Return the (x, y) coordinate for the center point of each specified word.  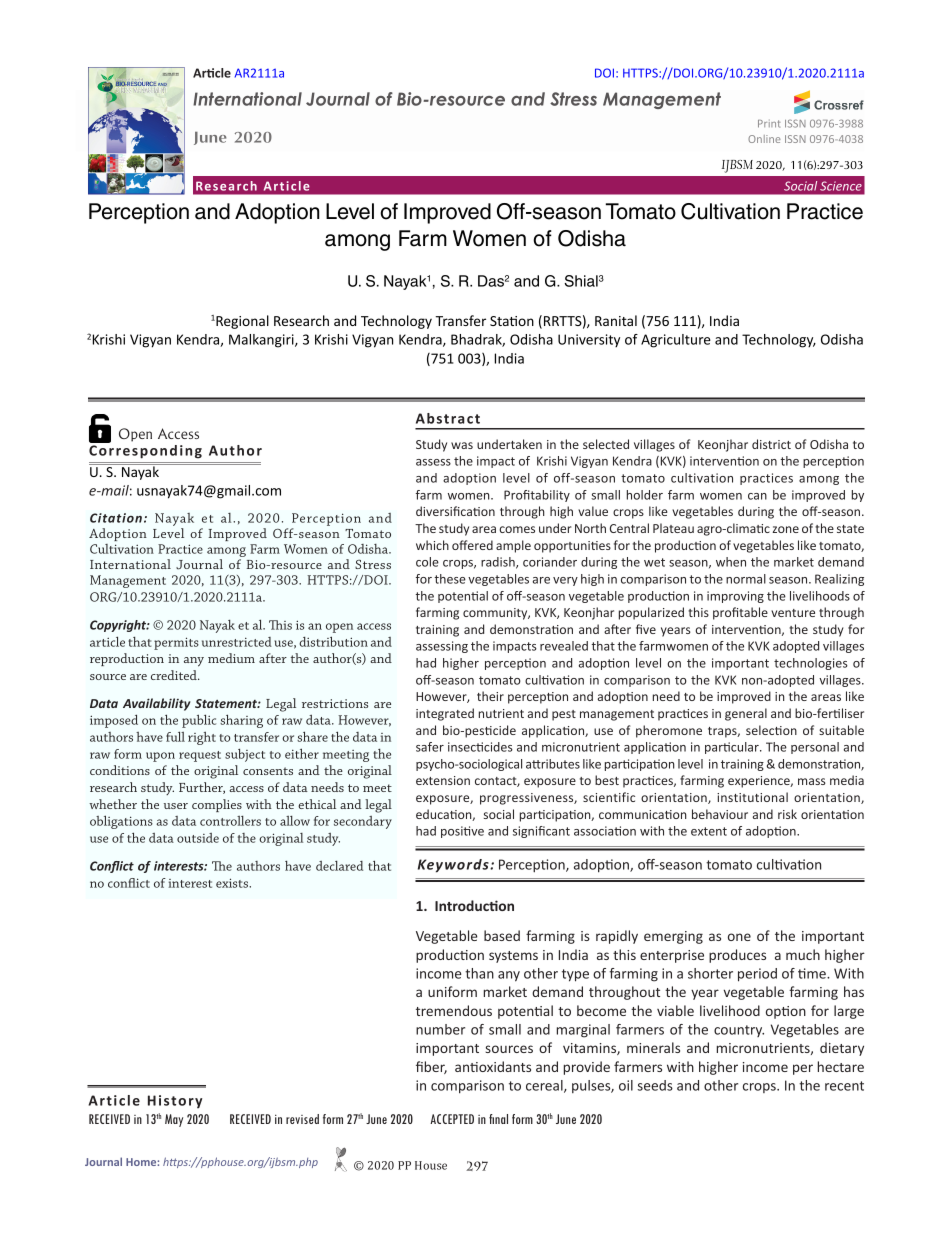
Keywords (454, 866)
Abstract (448, 418)
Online (764, 139)
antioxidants (493, 1066)
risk (787, 814)
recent (844, 1086)
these (450, 579)
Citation (116, 518)
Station (512, 321)
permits (176, 643)
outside (198, 838)
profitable (740, 613)
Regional (241, 322)
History (175, 1102)
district (771, 444)
